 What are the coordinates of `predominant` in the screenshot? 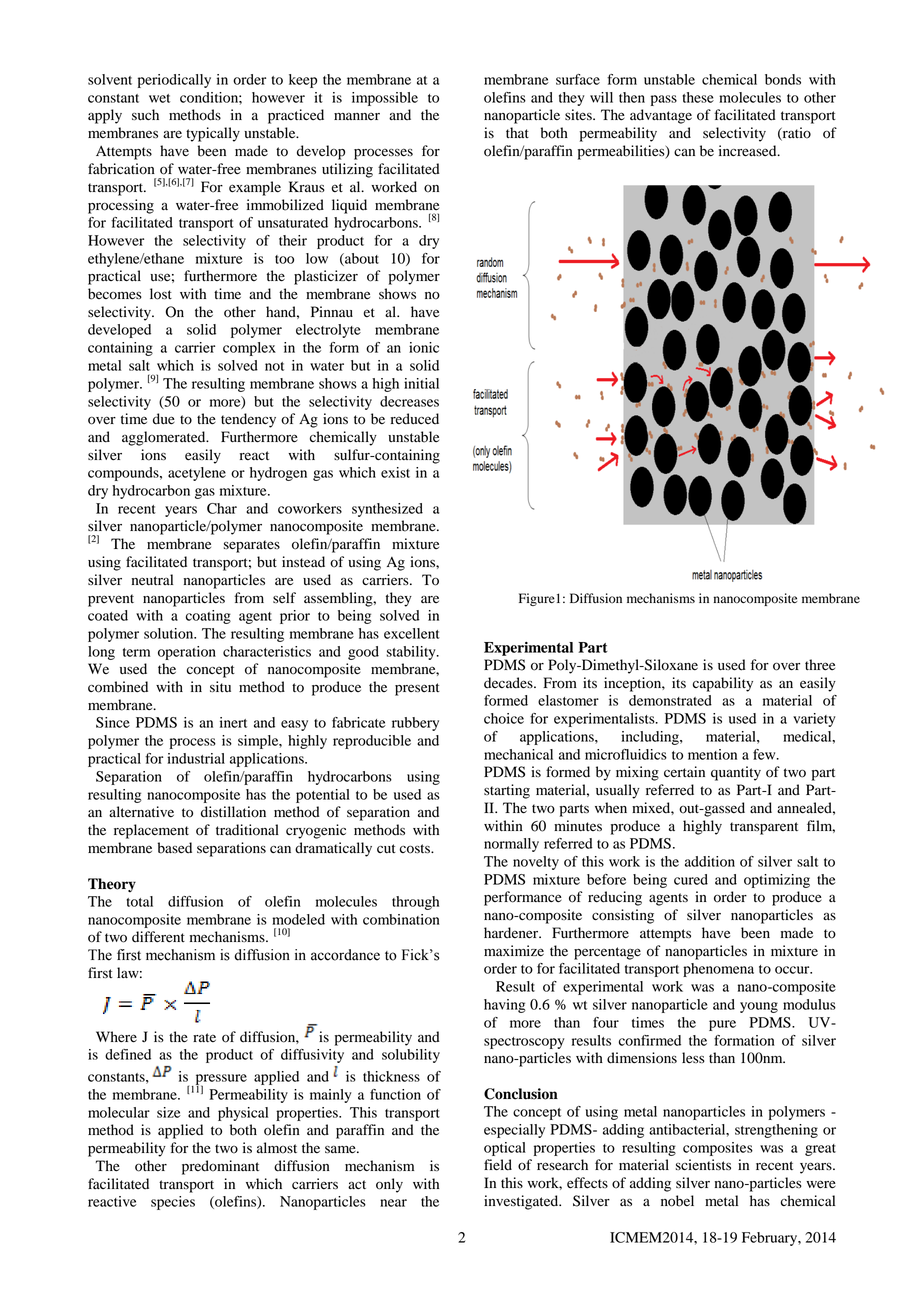 It's located at (220, 1167).
